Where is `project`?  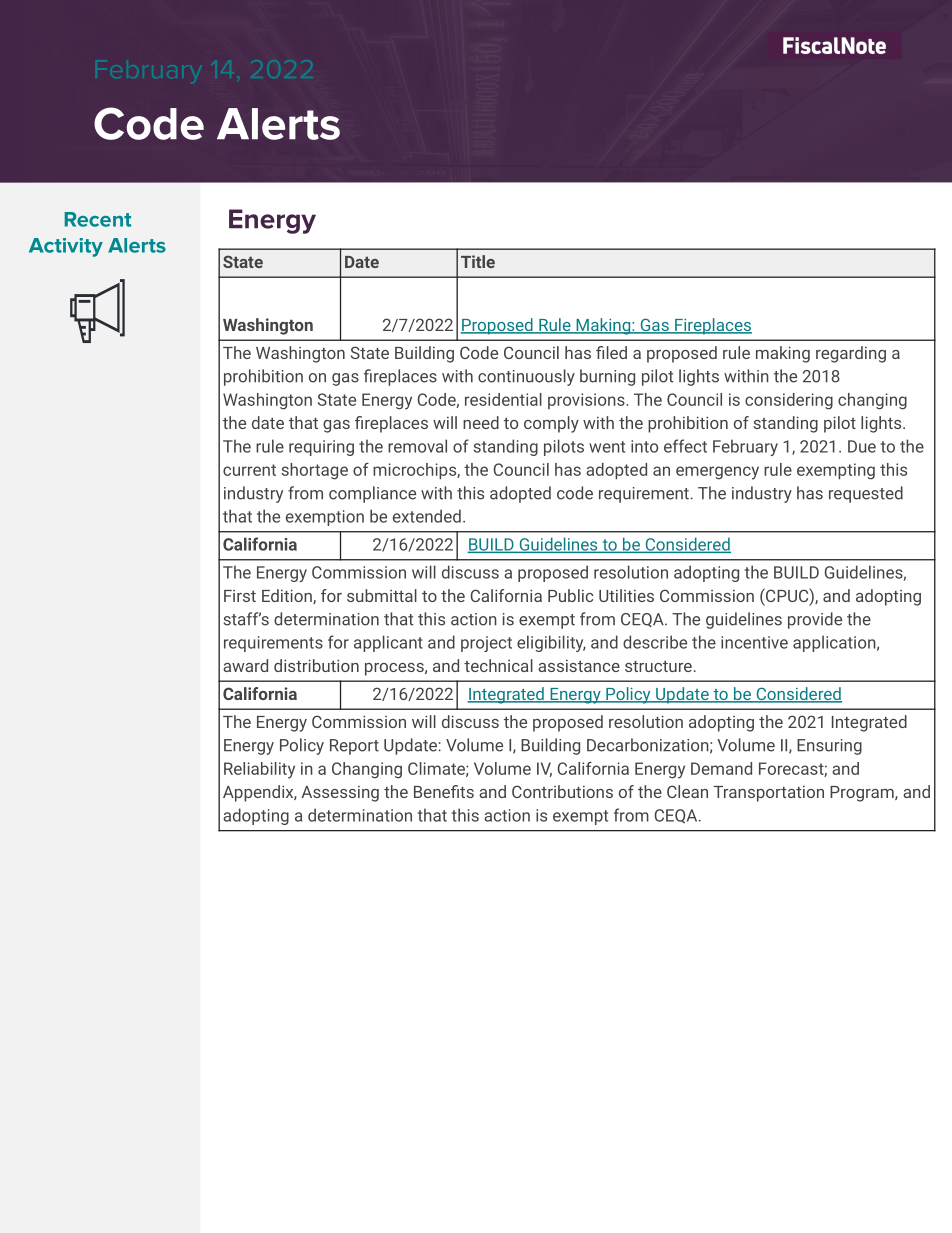 project is located at coordinates (486, 644).
